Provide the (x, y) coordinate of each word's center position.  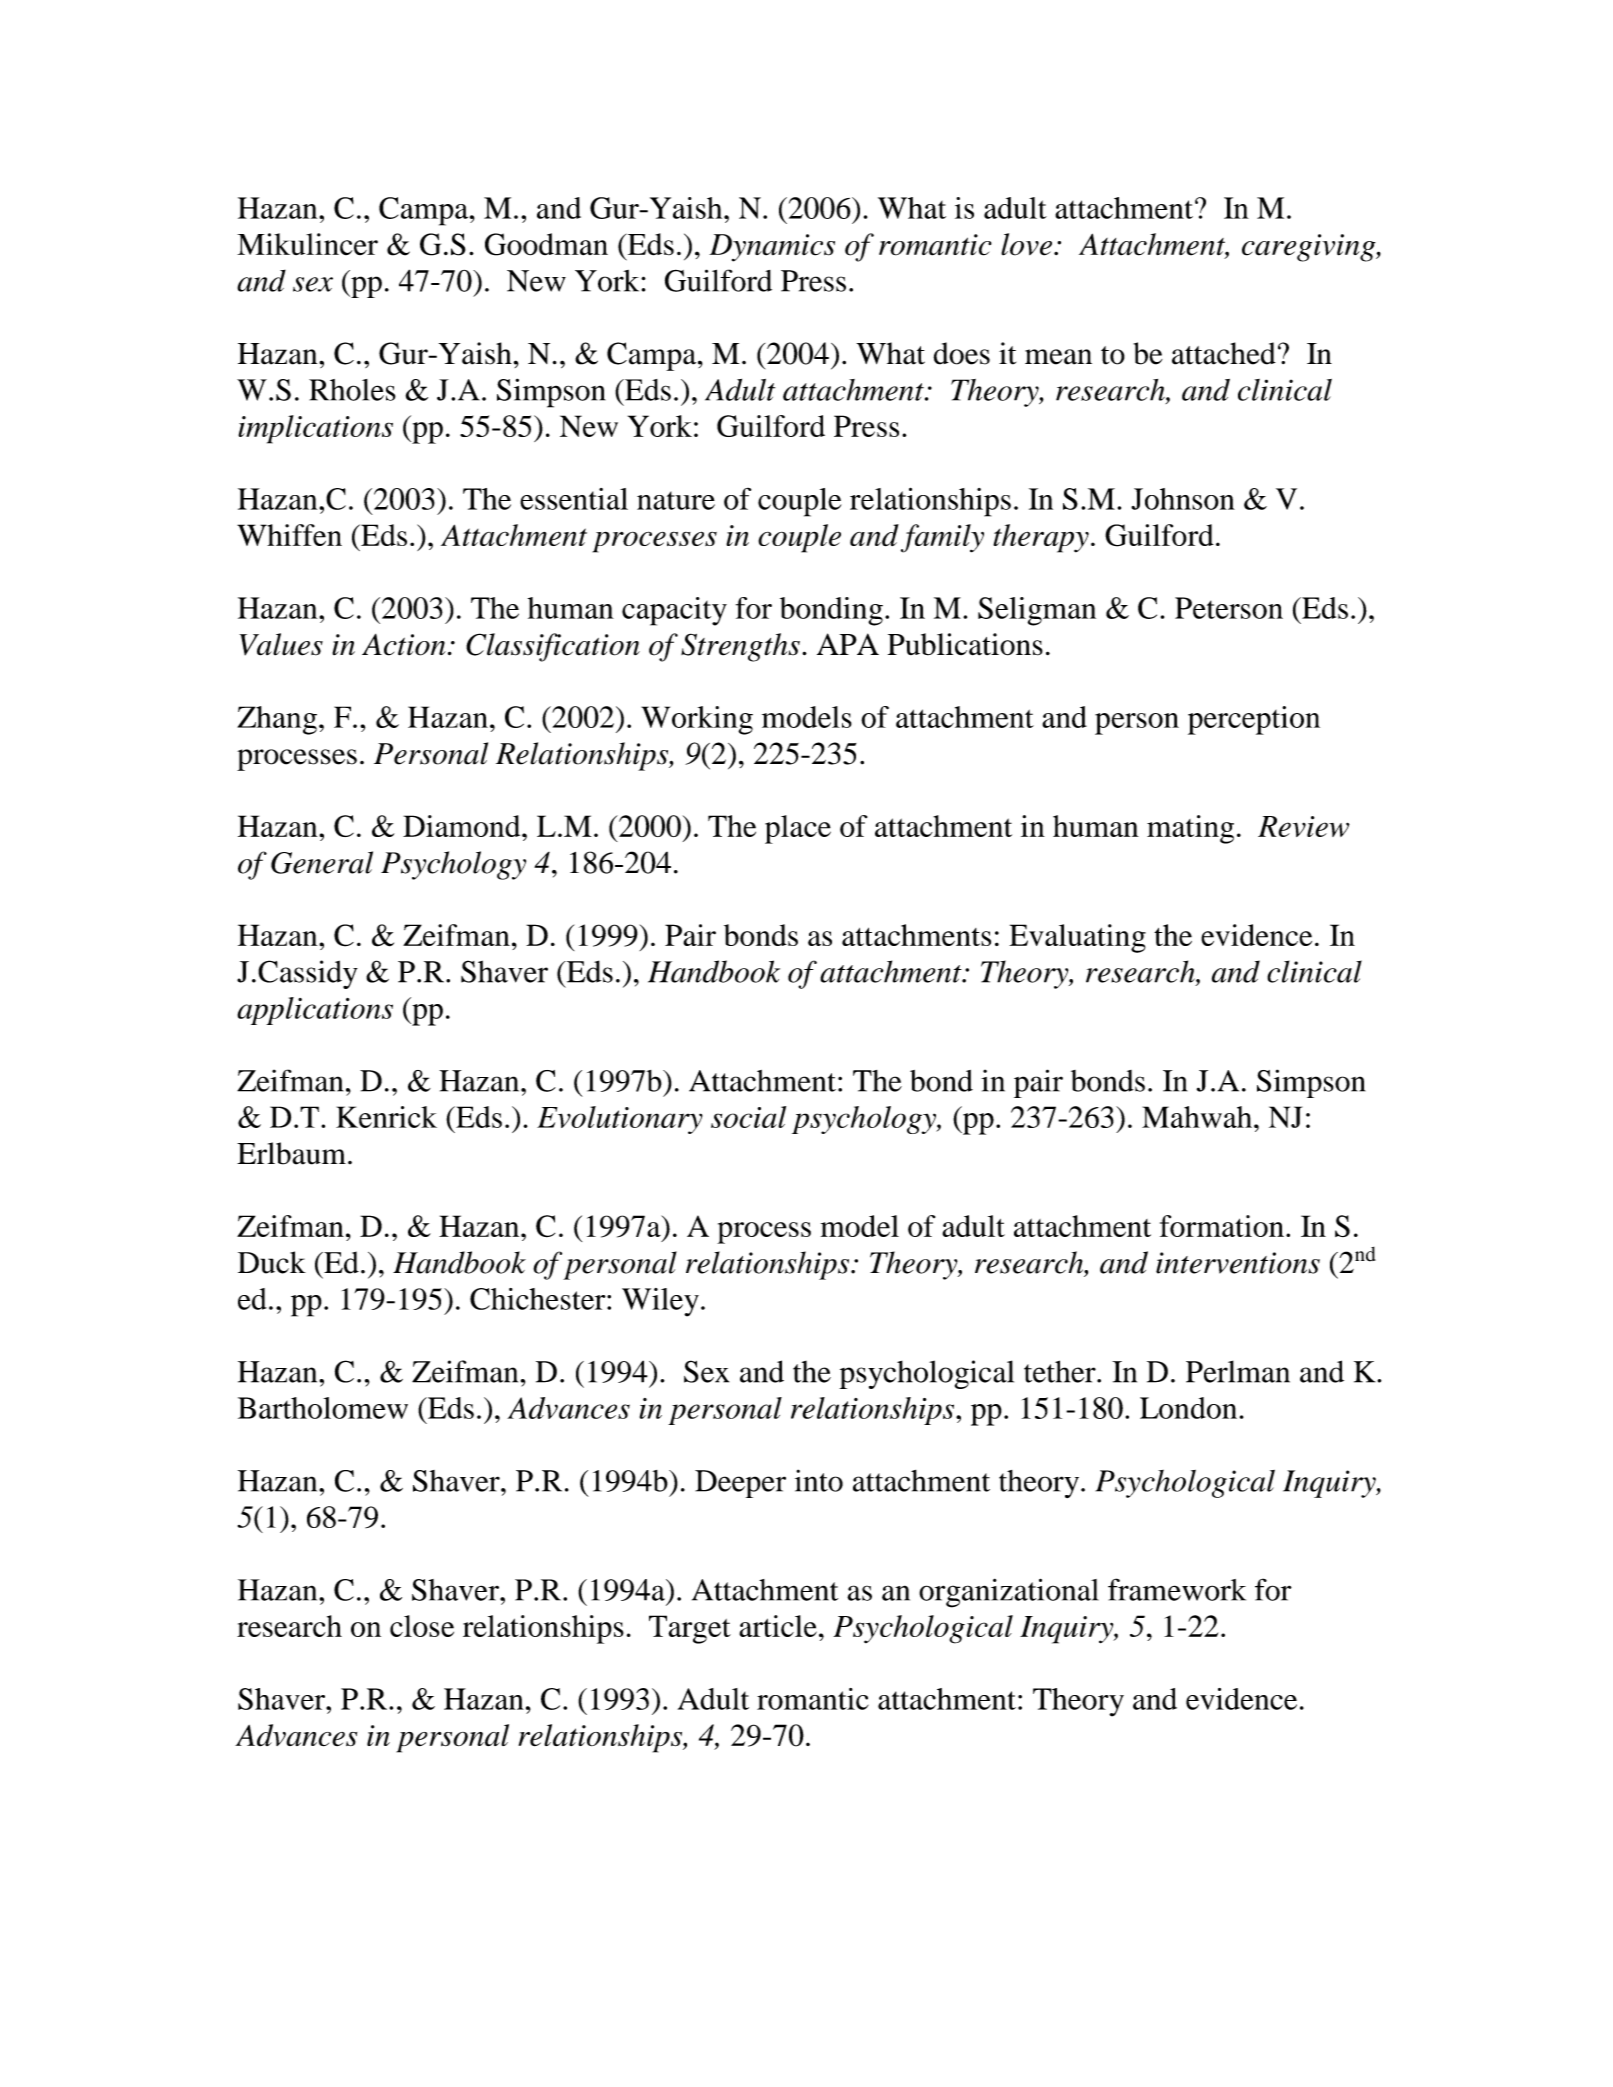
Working (697, 720)
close (422, 1626)
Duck (272, 1262)
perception (1254, 720)
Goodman (546, 244)
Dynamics (772, 248)
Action (404, 645)
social (748, 1117)
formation (1222, 1226)
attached (1224, 353)
